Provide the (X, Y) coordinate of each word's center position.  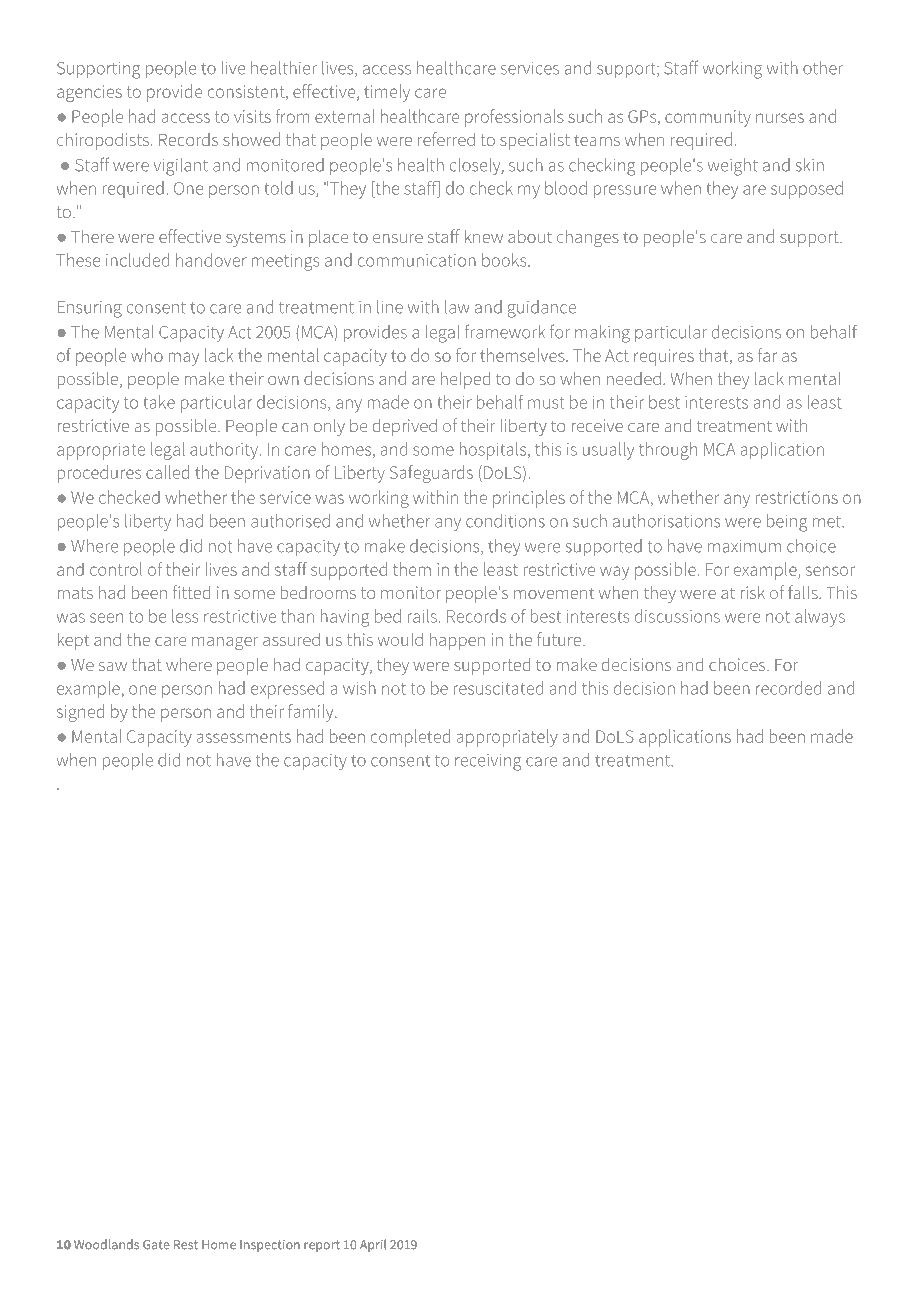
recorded (788, 688)
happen (457, 641)
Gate (156, 1245)
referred (446, 139)
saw (113, 666)
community (708, 118)
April (373, 1245)
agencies (89, 93)
